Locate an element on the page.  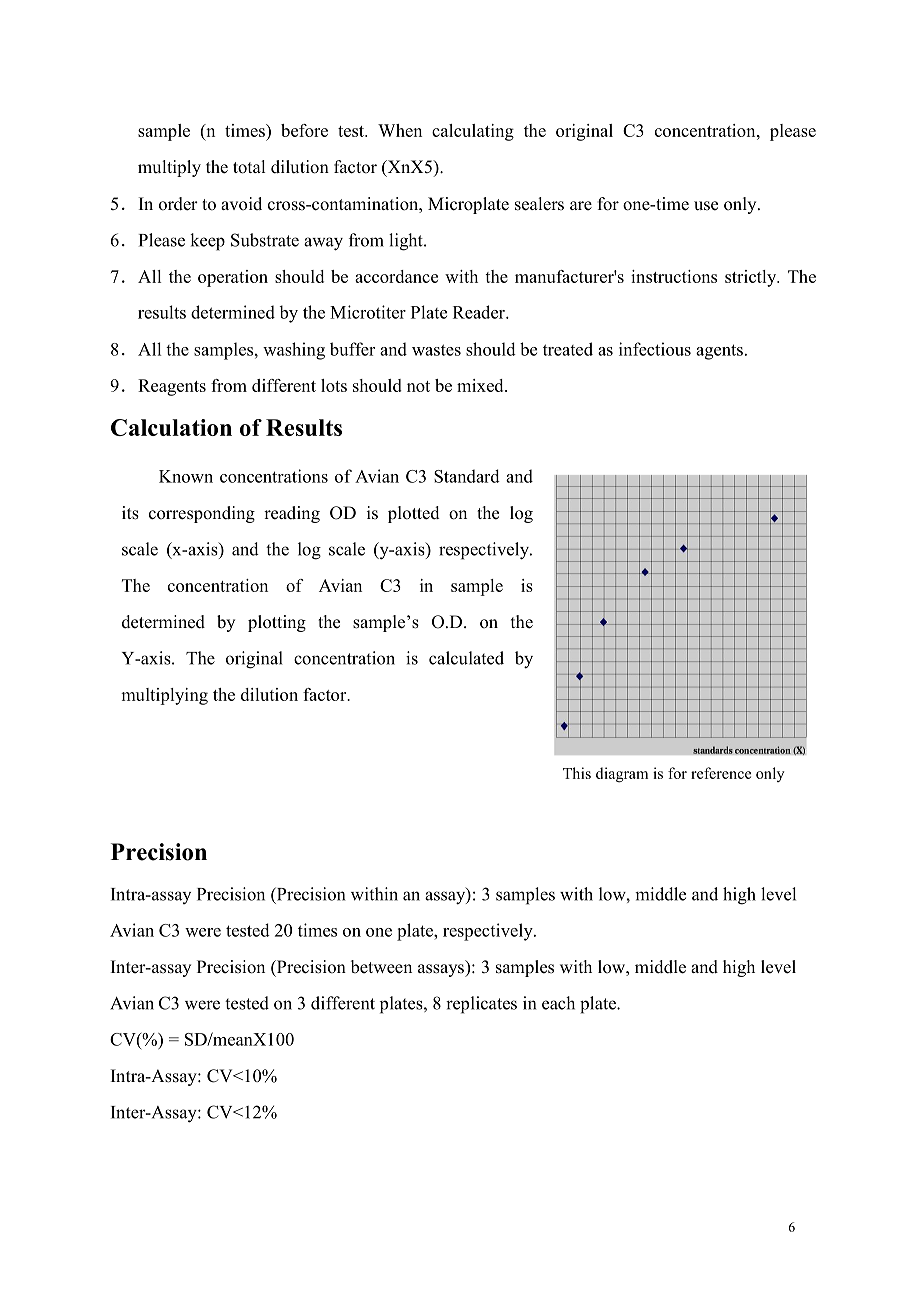
calculating is located at coordinates (473, 132).
